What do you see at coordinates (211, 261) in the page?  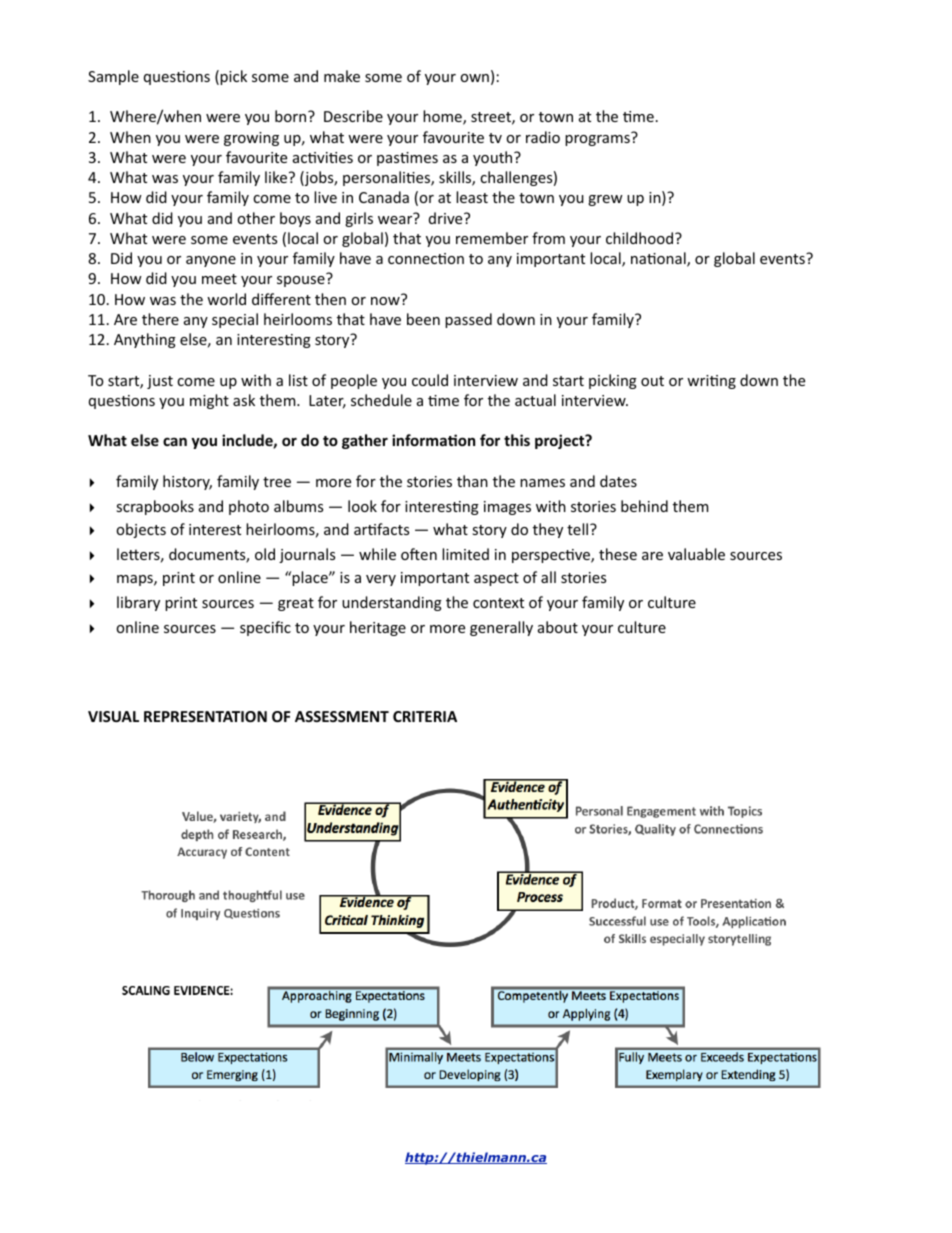 I see `anyone` at bounding box center [211, 261].
